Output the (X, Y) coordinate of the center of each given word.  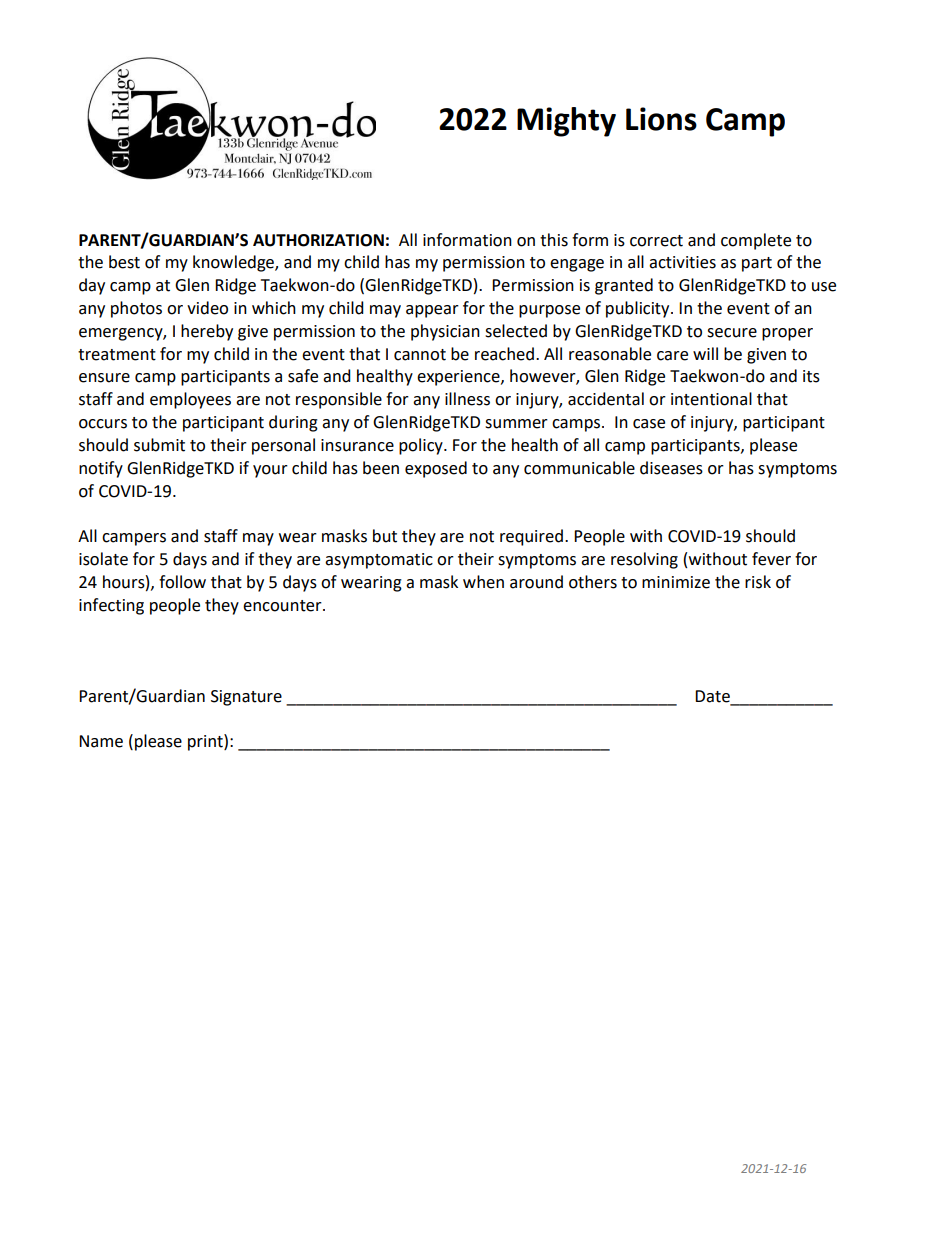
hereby (207, 332)
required (531, 537)
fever (771, 559)
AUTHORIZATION (318, 240)
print (206, 742)
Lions (661, 119)
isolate (103, 559)
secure (732, 333)
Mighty (566, 122)
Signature (246, 698)
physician (445, 332)
